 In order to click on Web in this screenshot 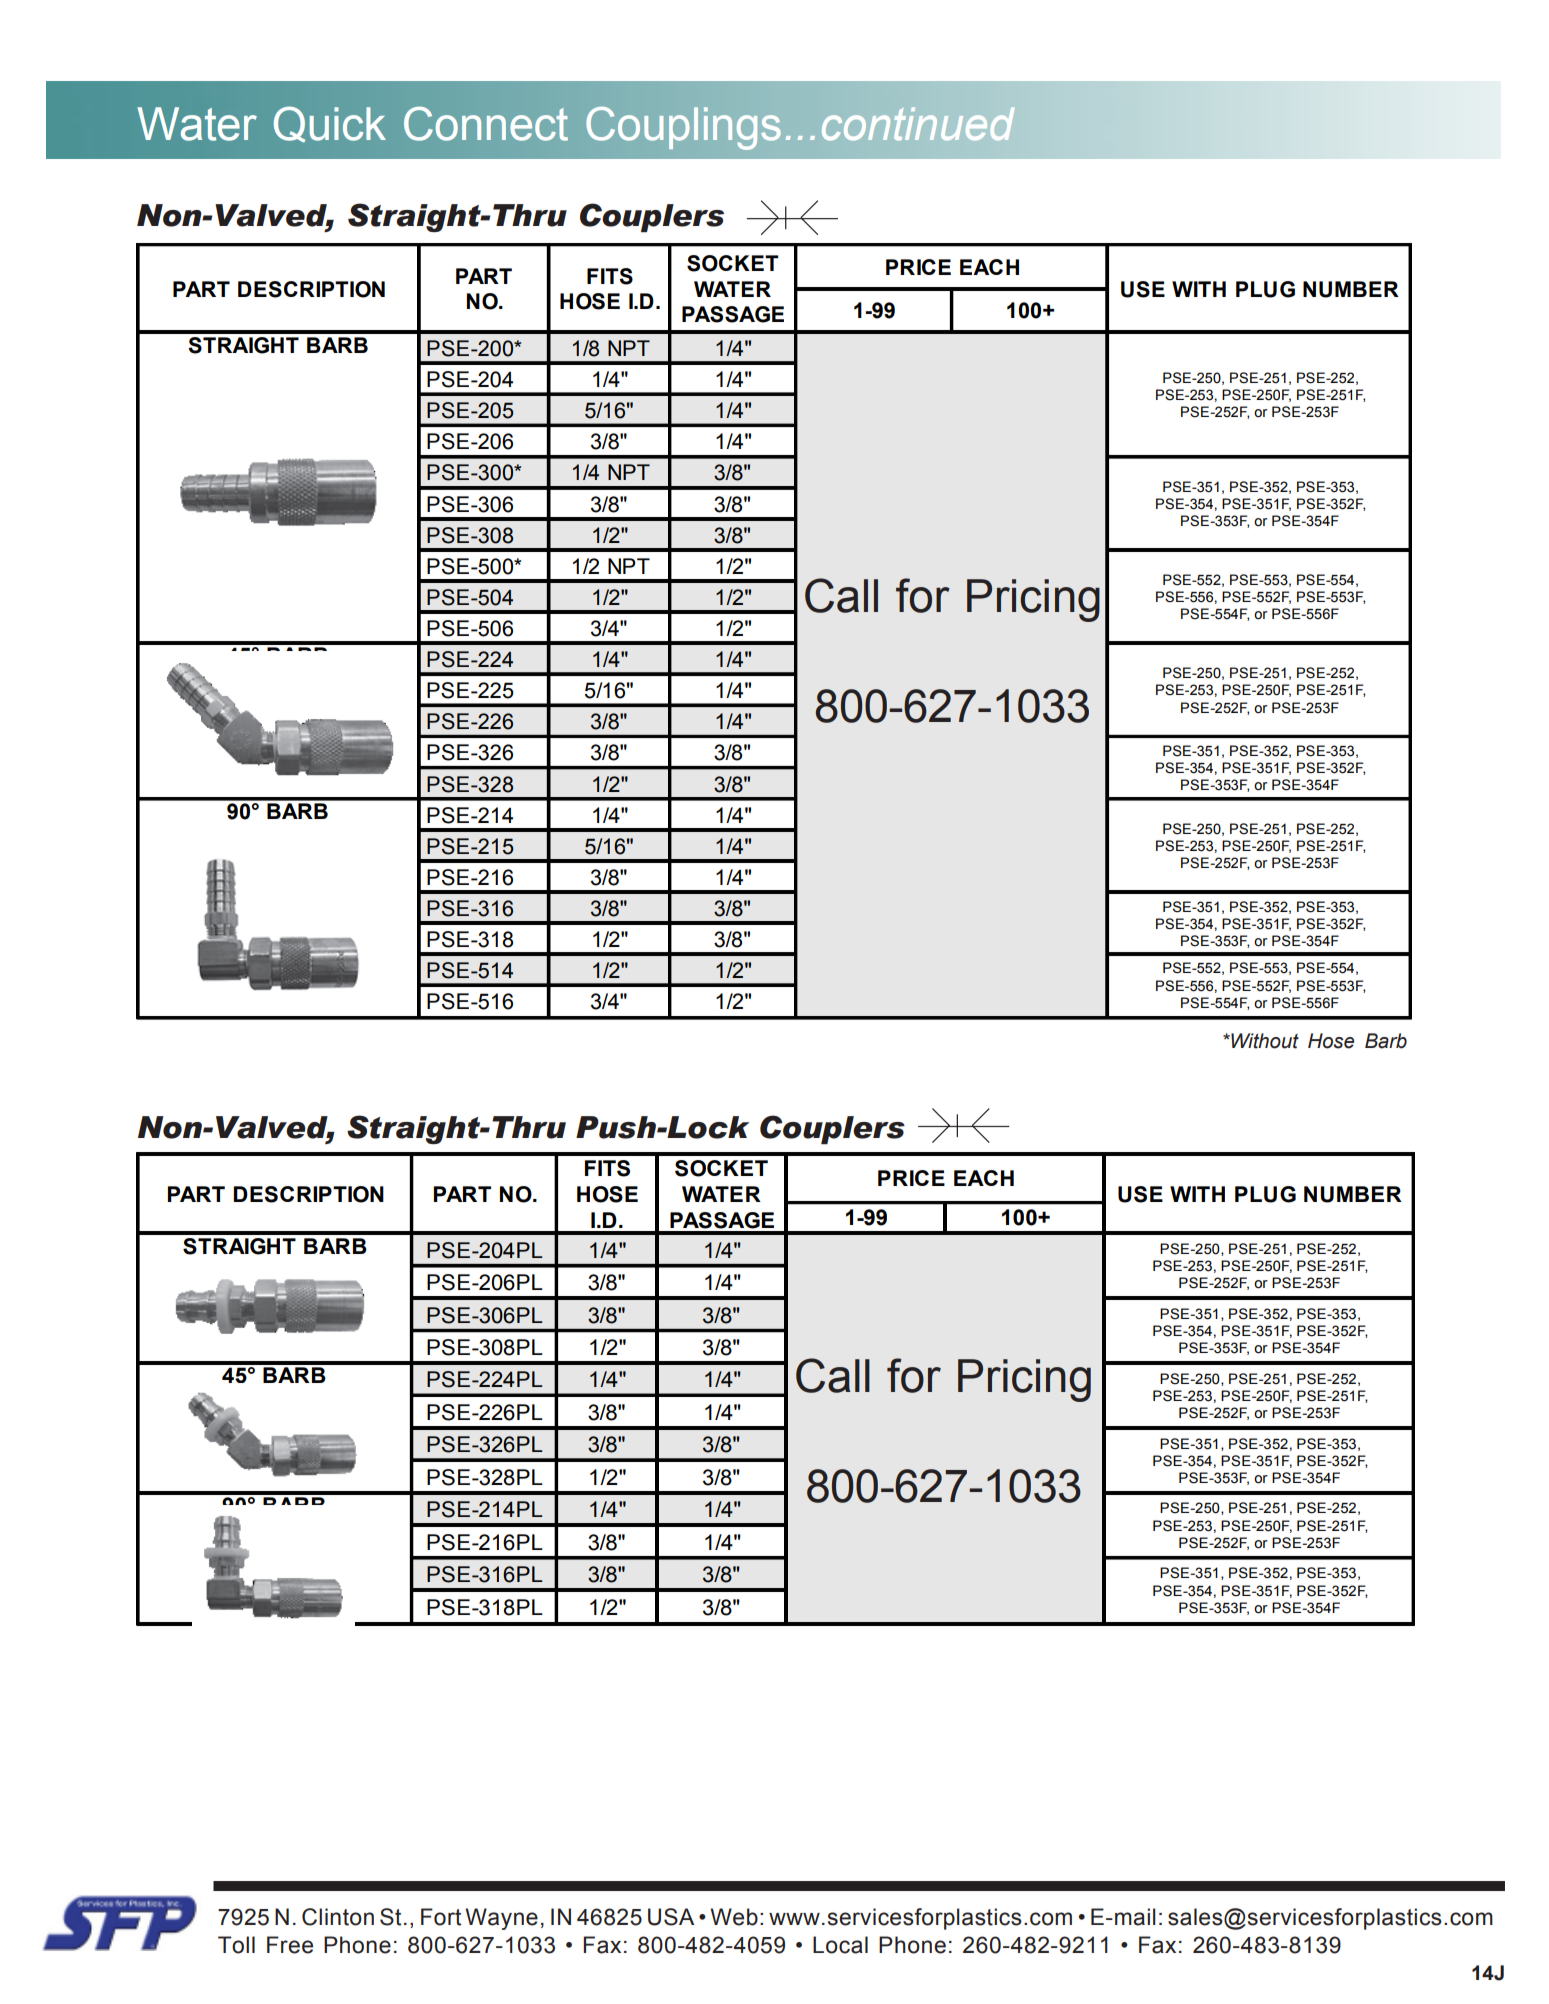, I will do `click(734, 1917)`.
